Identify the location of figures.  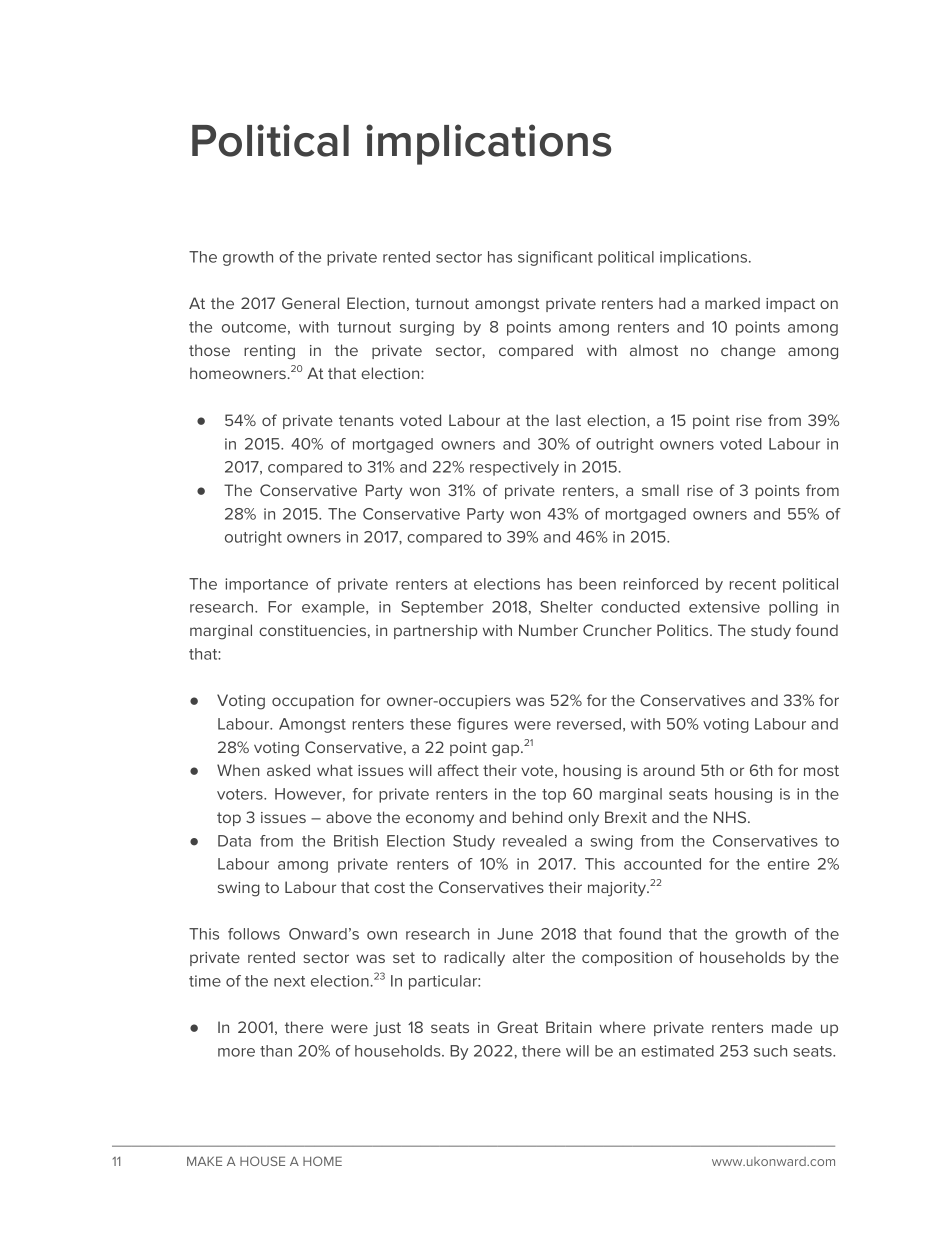
(482, 725).
